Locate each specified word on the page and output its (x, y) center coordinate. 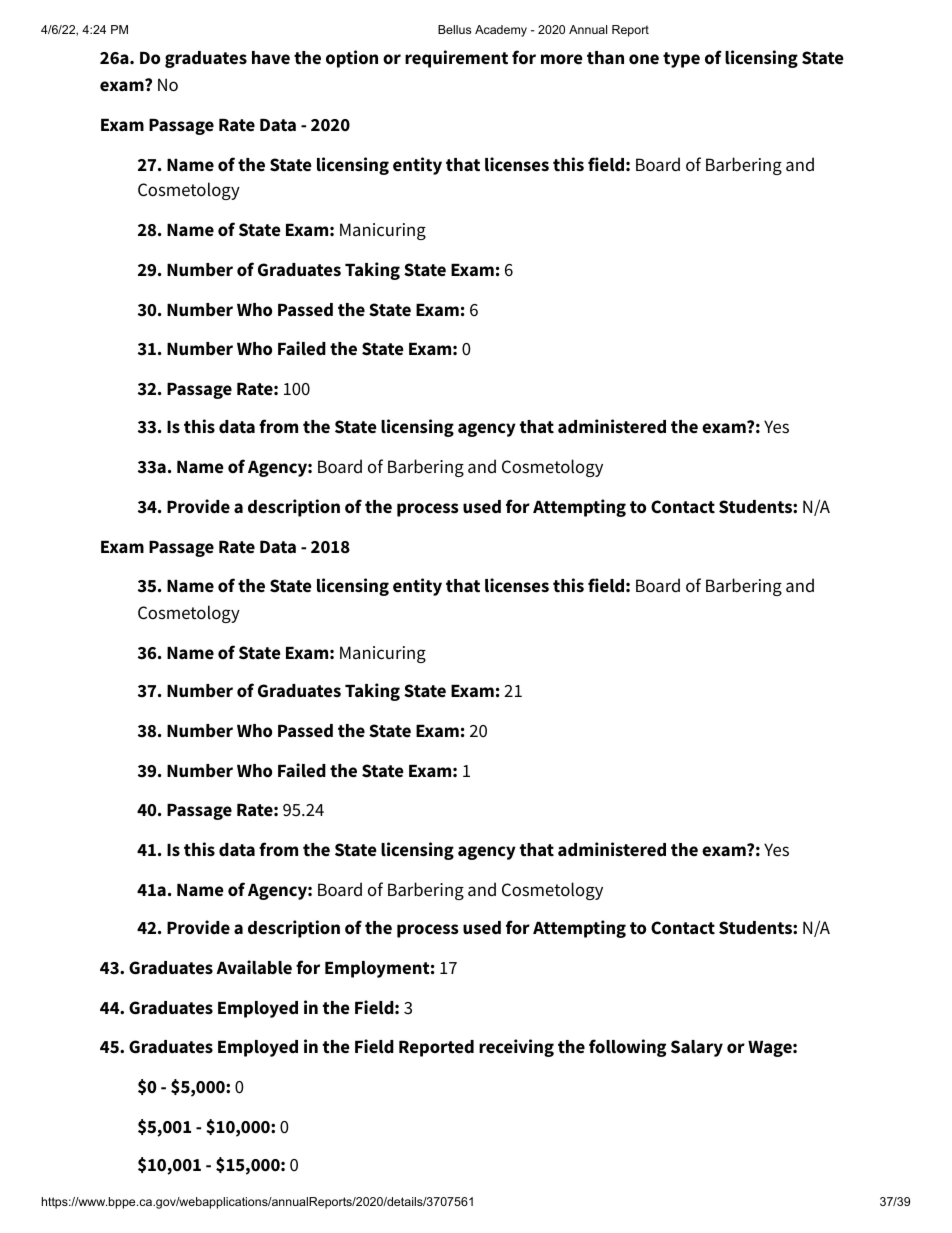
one (644, 59)
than (605, 58)
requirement (456, 59)
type (681, 60)
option (352, 59)
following (627, 1048)
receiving (516, 1048)
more (562, 59)
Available (254, 967)
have (271, 58)
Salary (697, 1048)
